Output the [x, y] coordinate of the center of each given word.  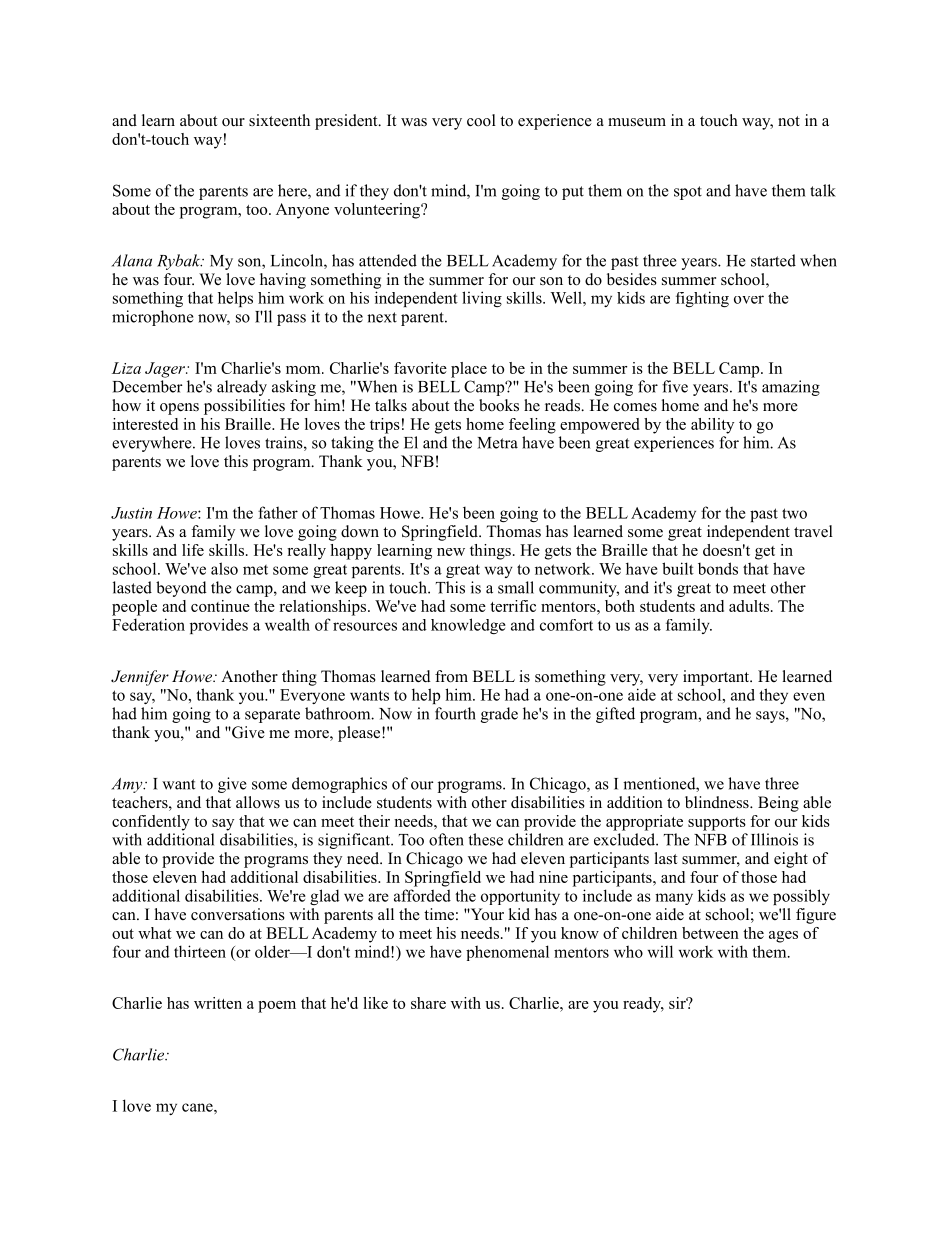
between [710, 933]
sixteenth [279, 120]
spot [688, 193]
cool [481, 120]
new [451, 552]
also [224, 568]
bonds [718, 568]
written [218, 1003]
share [428, 1003]
